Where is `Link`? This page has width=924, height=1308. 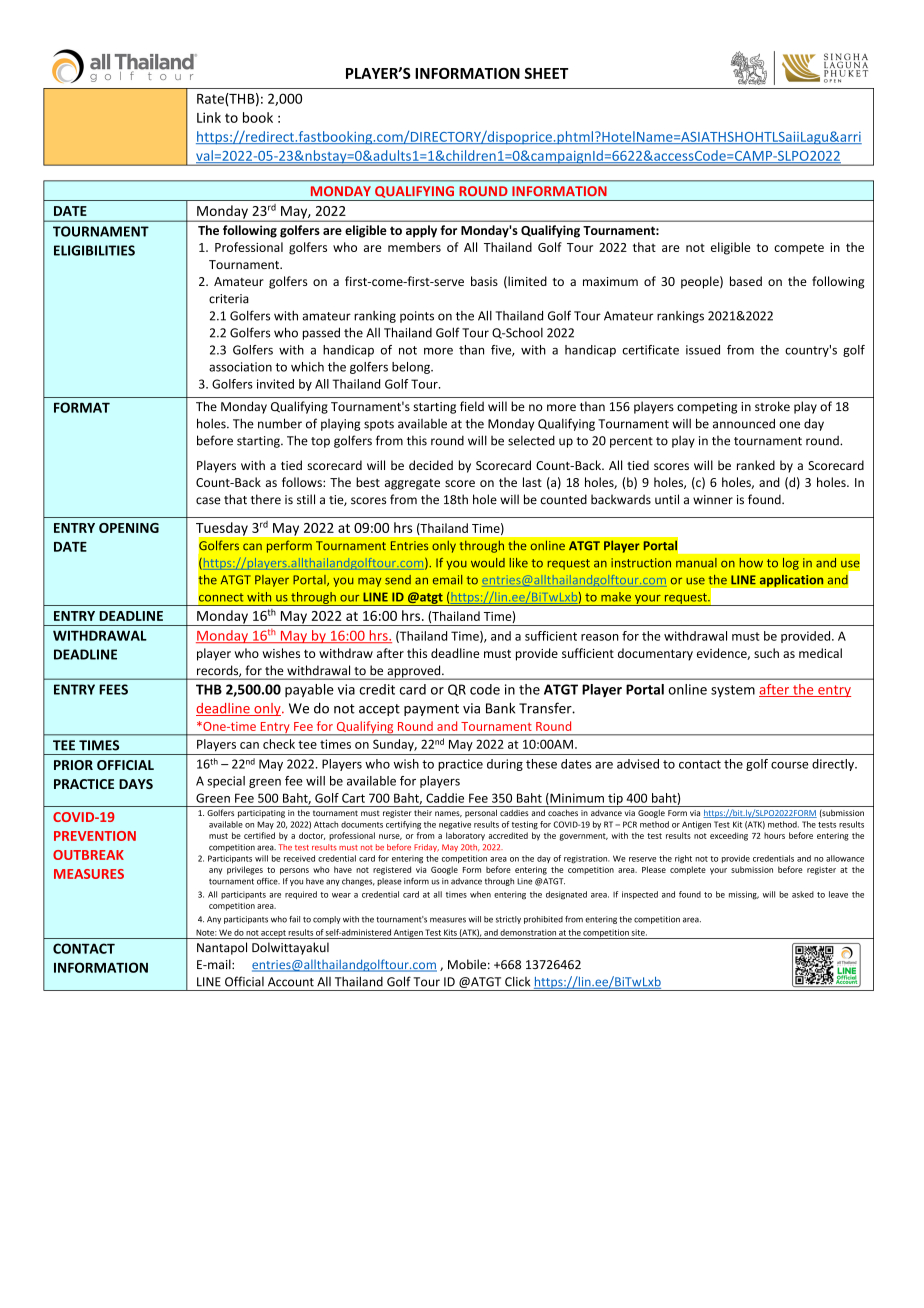 Link is located at coordinates (209, 117).
